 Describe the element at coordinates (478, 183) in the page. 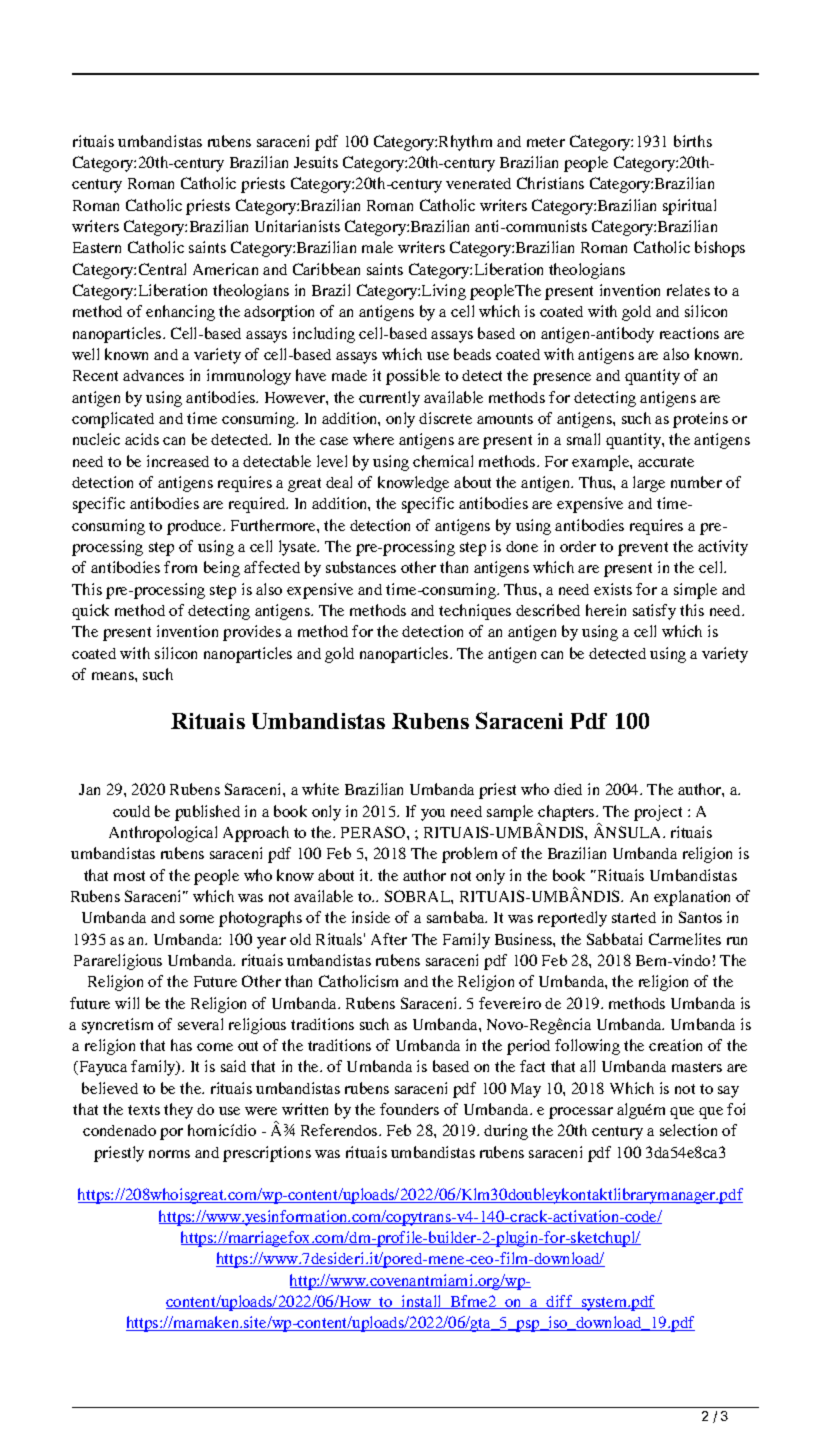

I see `venerated` at that location.
